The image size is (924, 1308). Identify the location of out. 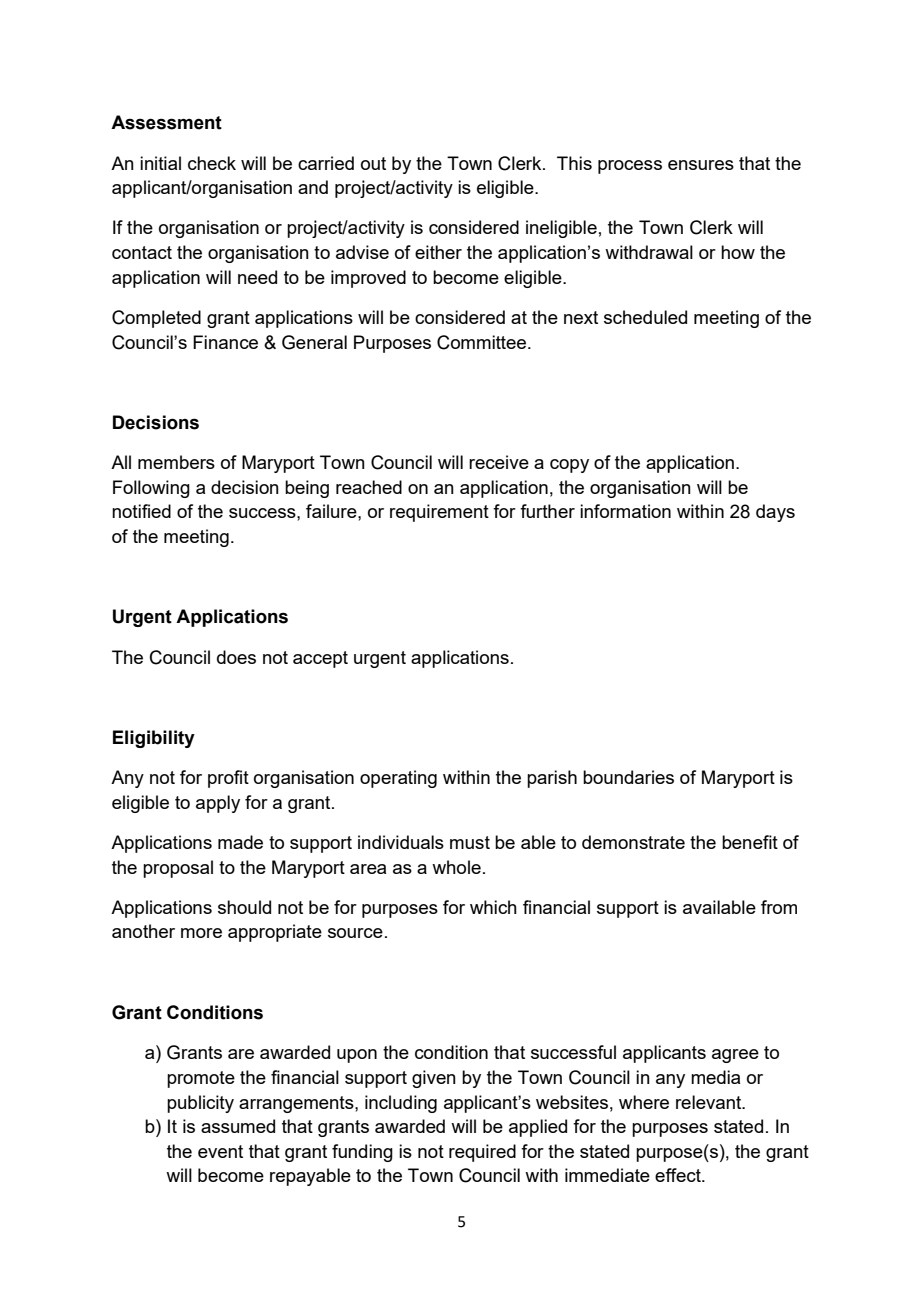
(373, 163).
